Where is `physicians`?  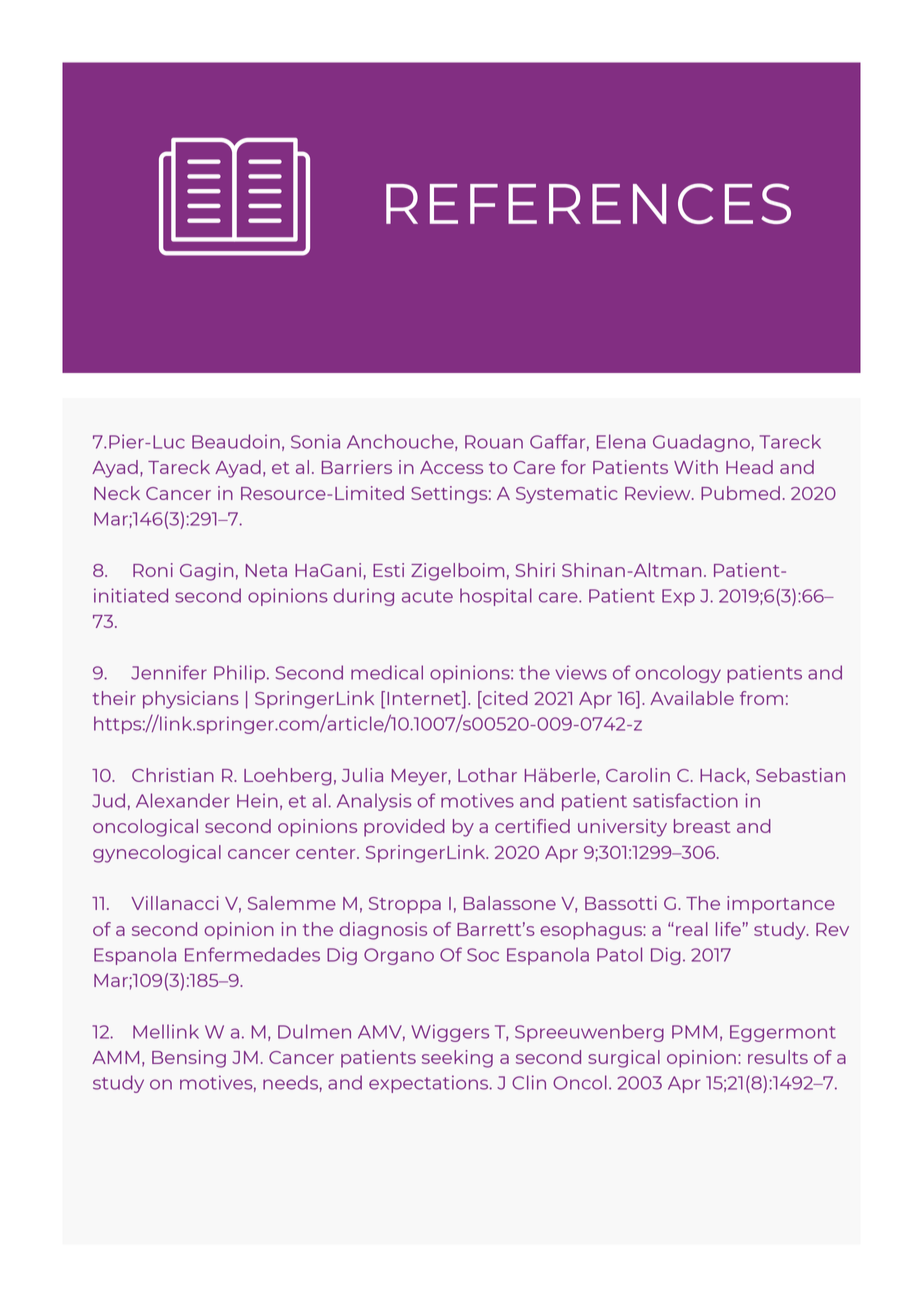
physicians is located at coordinates (191, 700).
